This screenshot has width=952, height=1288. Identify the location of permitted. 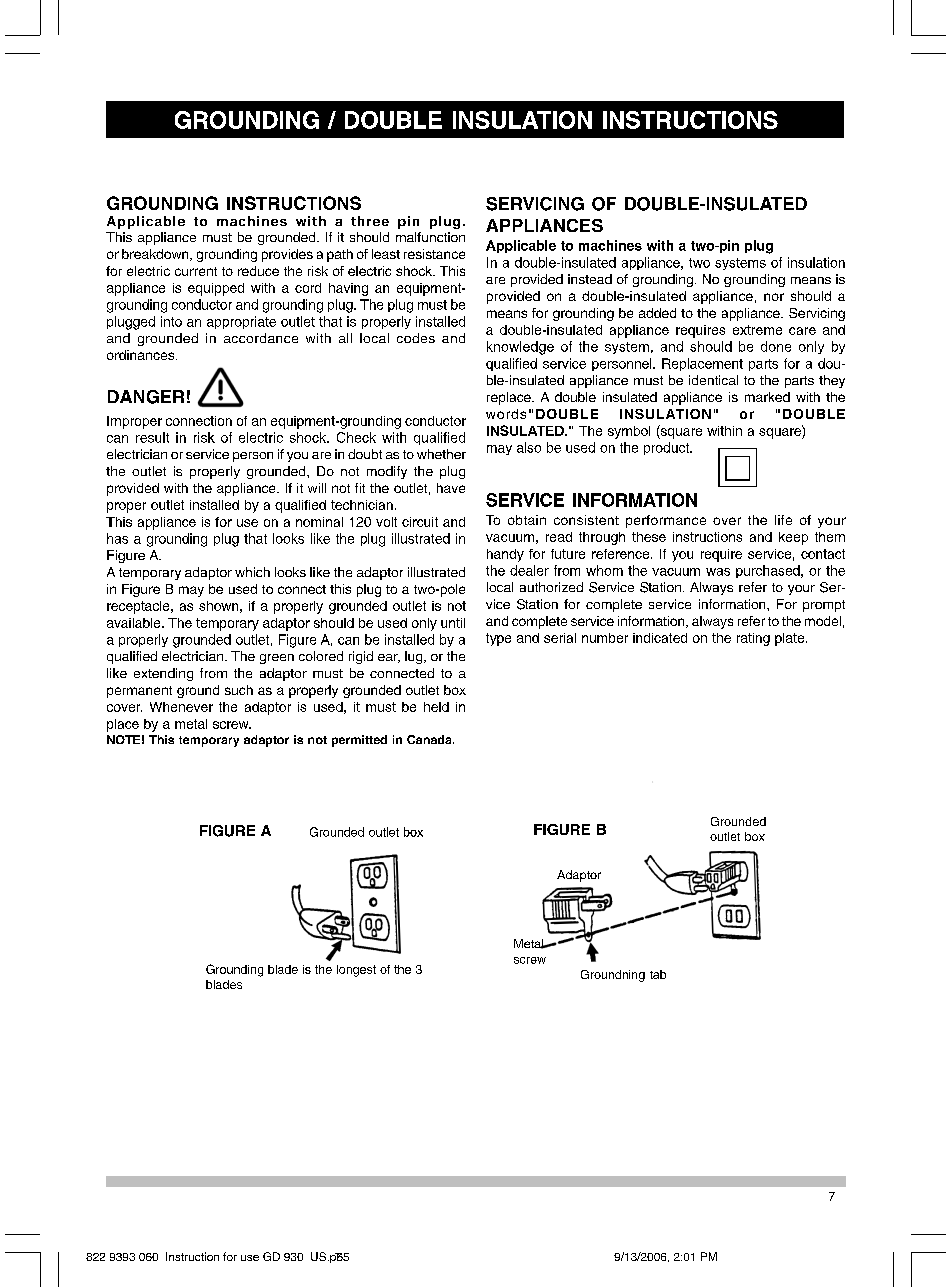
(359, 741).
